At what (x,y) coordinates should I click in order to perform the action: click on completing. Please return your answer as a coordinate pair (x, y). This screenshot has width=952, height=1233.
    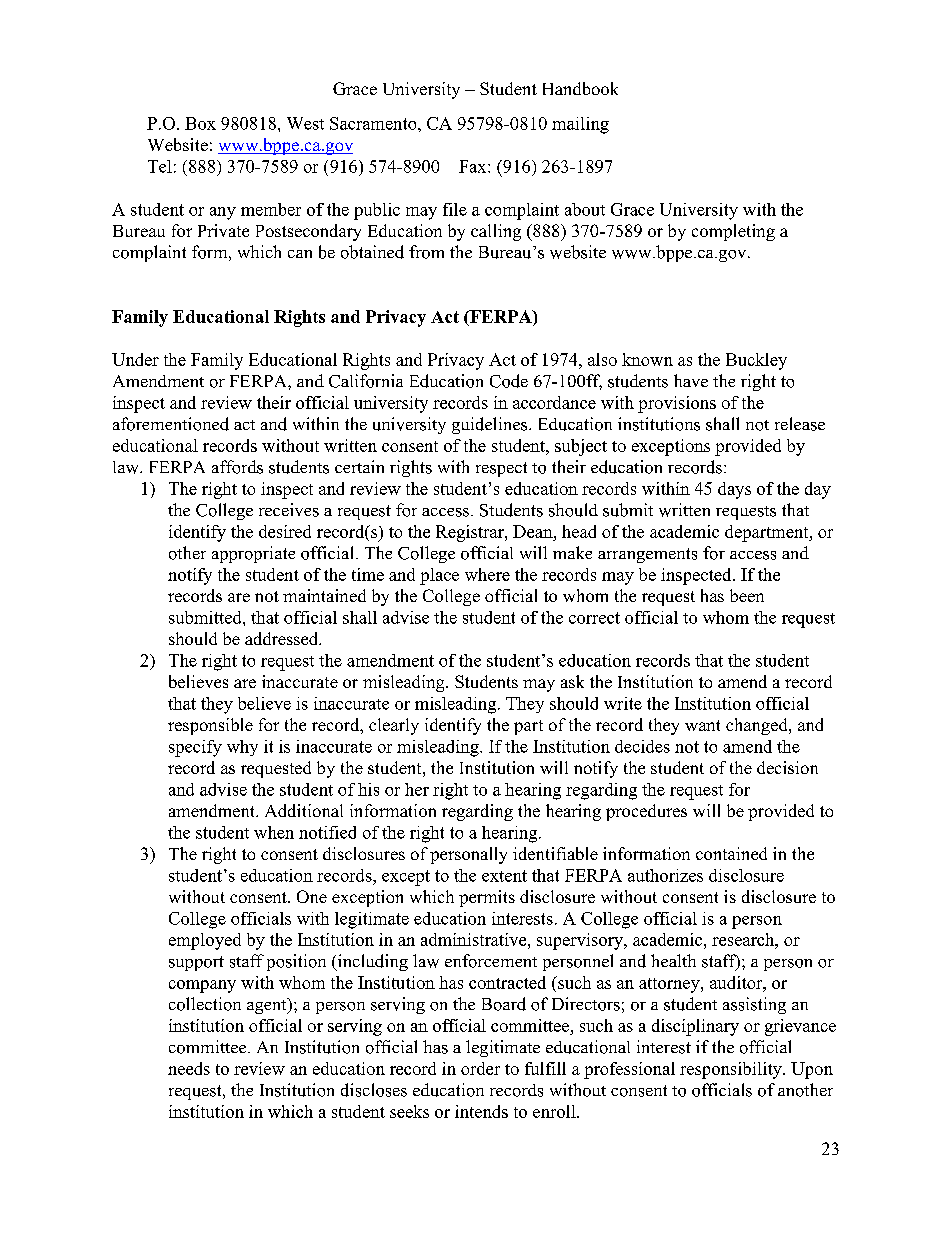
    Looking at the image, I should click on (733, 232).
